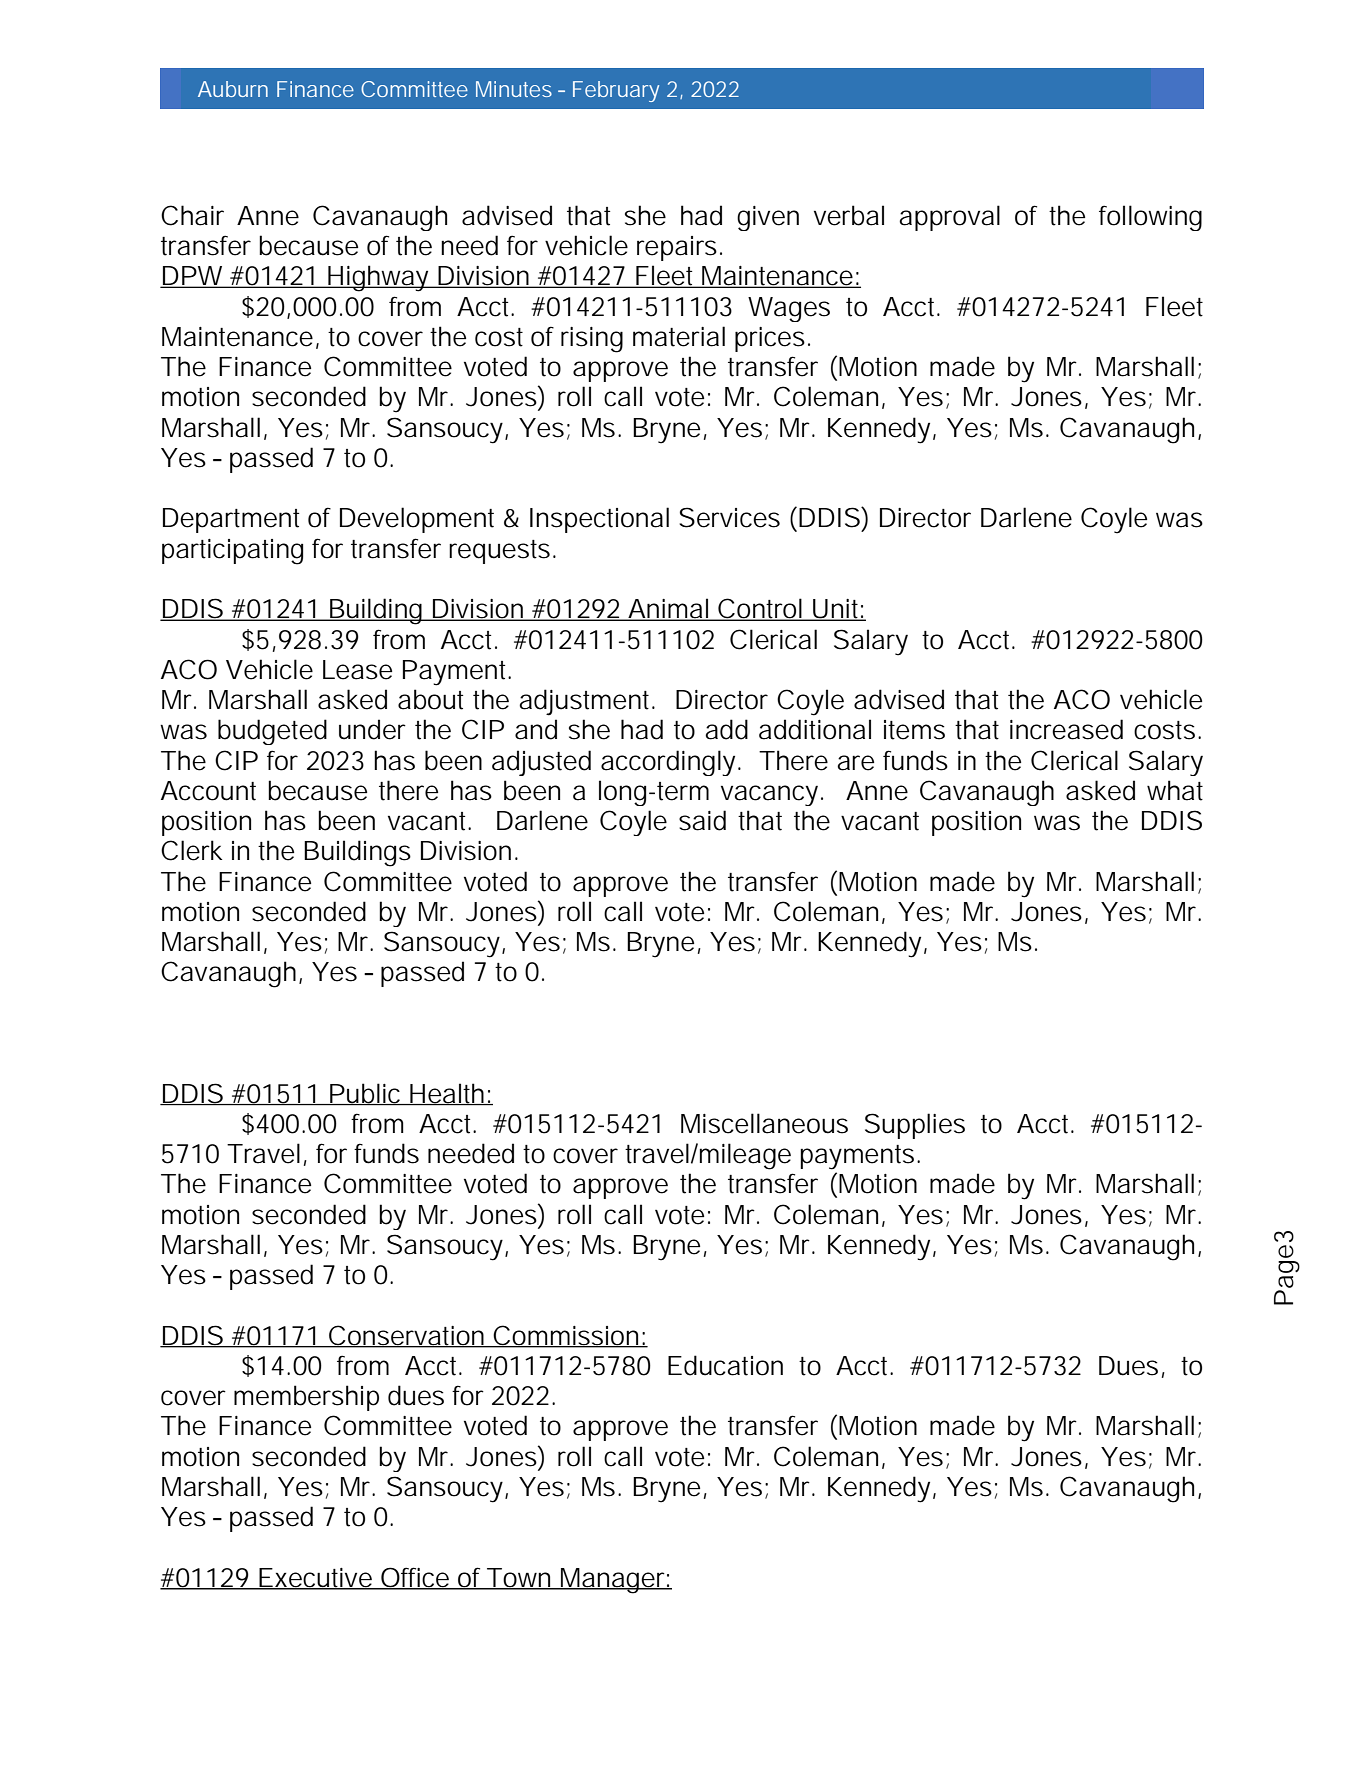  What do you see at coordinates (616, 91) in the document?
I see `February` at bounding box center [616, 91].
